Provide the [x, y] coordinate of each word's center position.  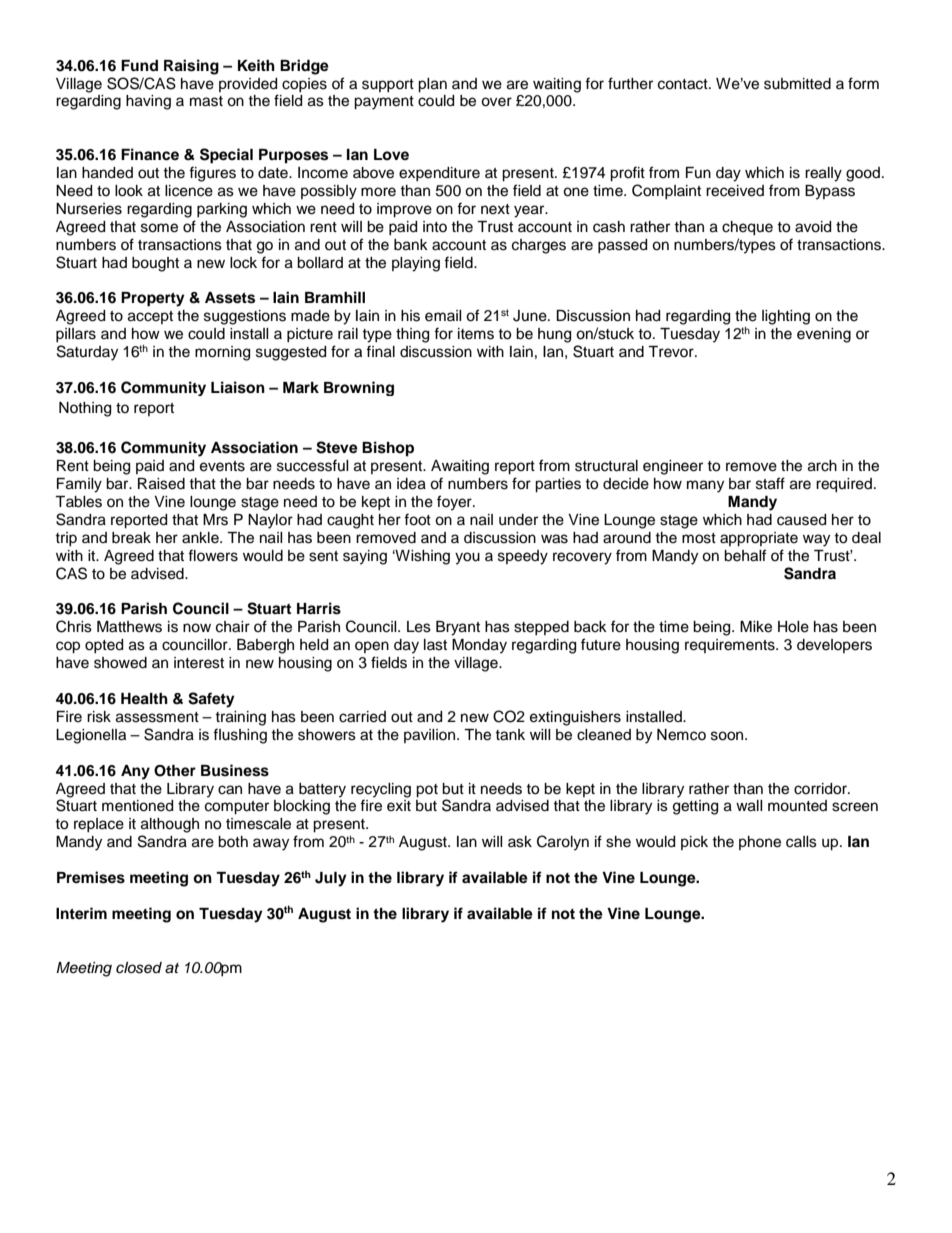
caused [801, 520]
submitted [797, 84]
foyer [455, 503]
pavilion [431, 736]
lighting [786, 317]
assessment [157, 717]
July [331, 879]
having [148, 102]
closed [139, 968]
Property [153, 299]
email [443, 316]
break [131, 538]
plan [432, 85]
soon [728, 736]
